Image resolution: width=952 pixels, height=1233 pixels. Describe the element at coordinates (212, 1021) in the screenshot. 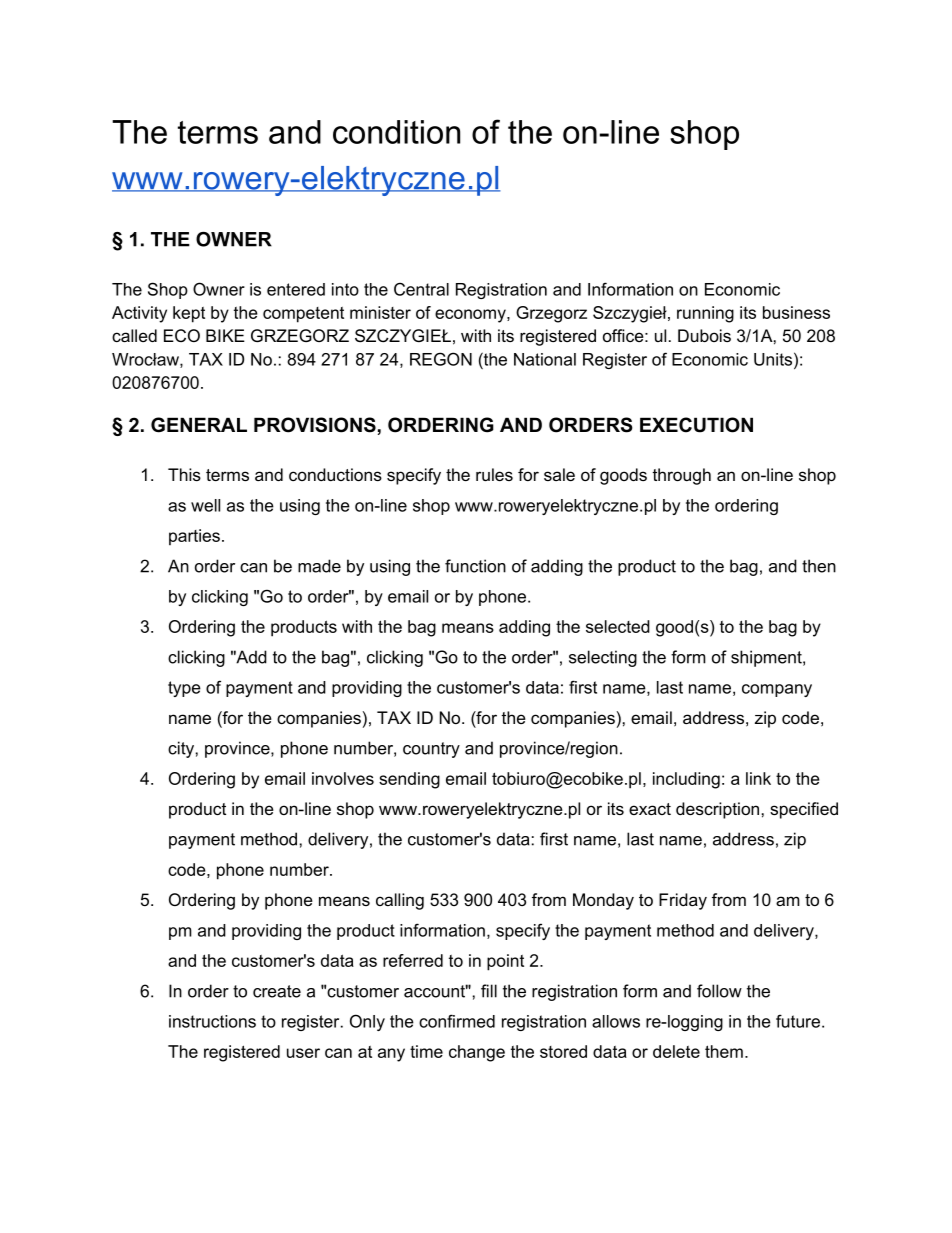

I see `instructions` at that location.
